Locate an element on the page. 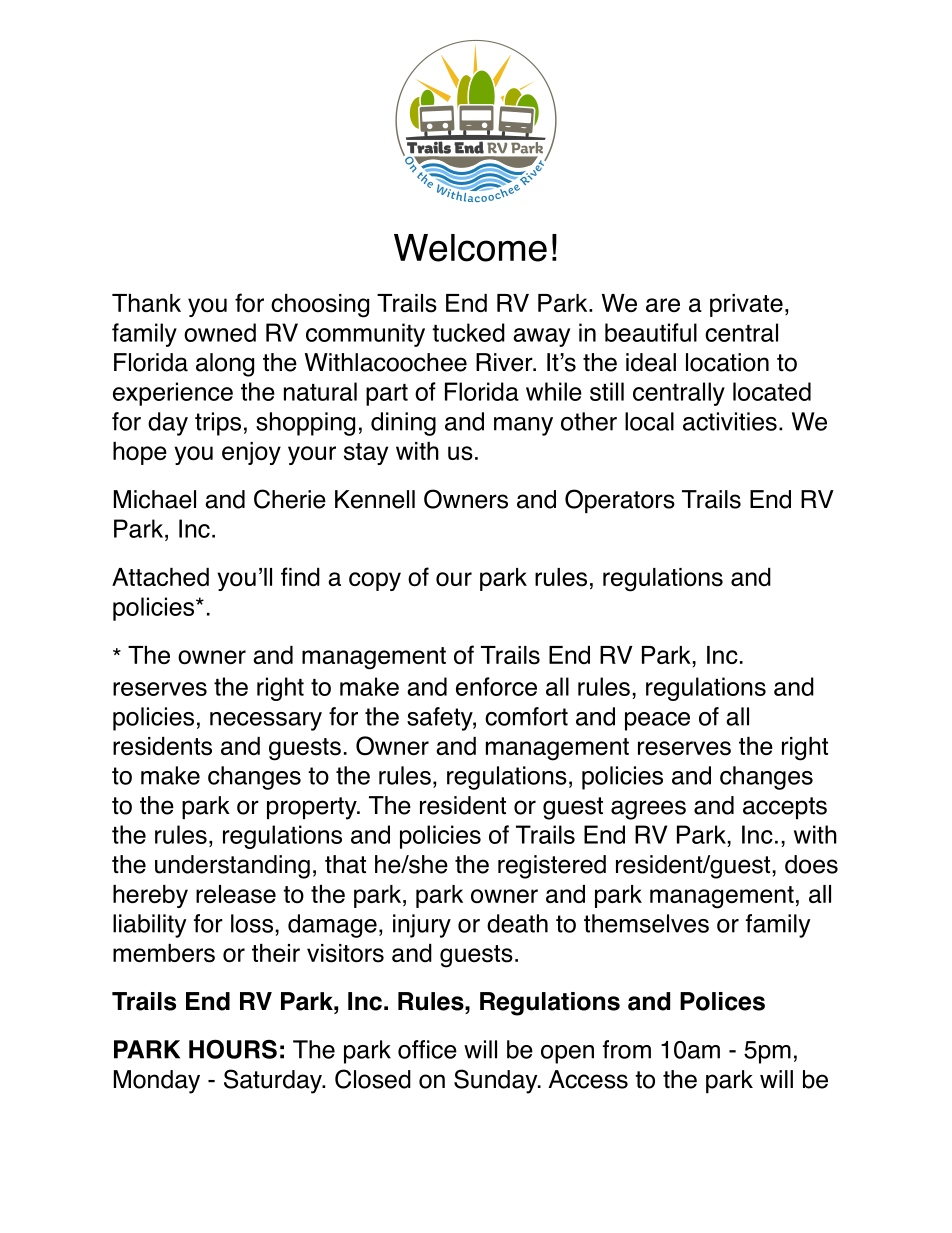 The height and width of the page is (1233, 952). trips is located at coordinates (218, 424).
